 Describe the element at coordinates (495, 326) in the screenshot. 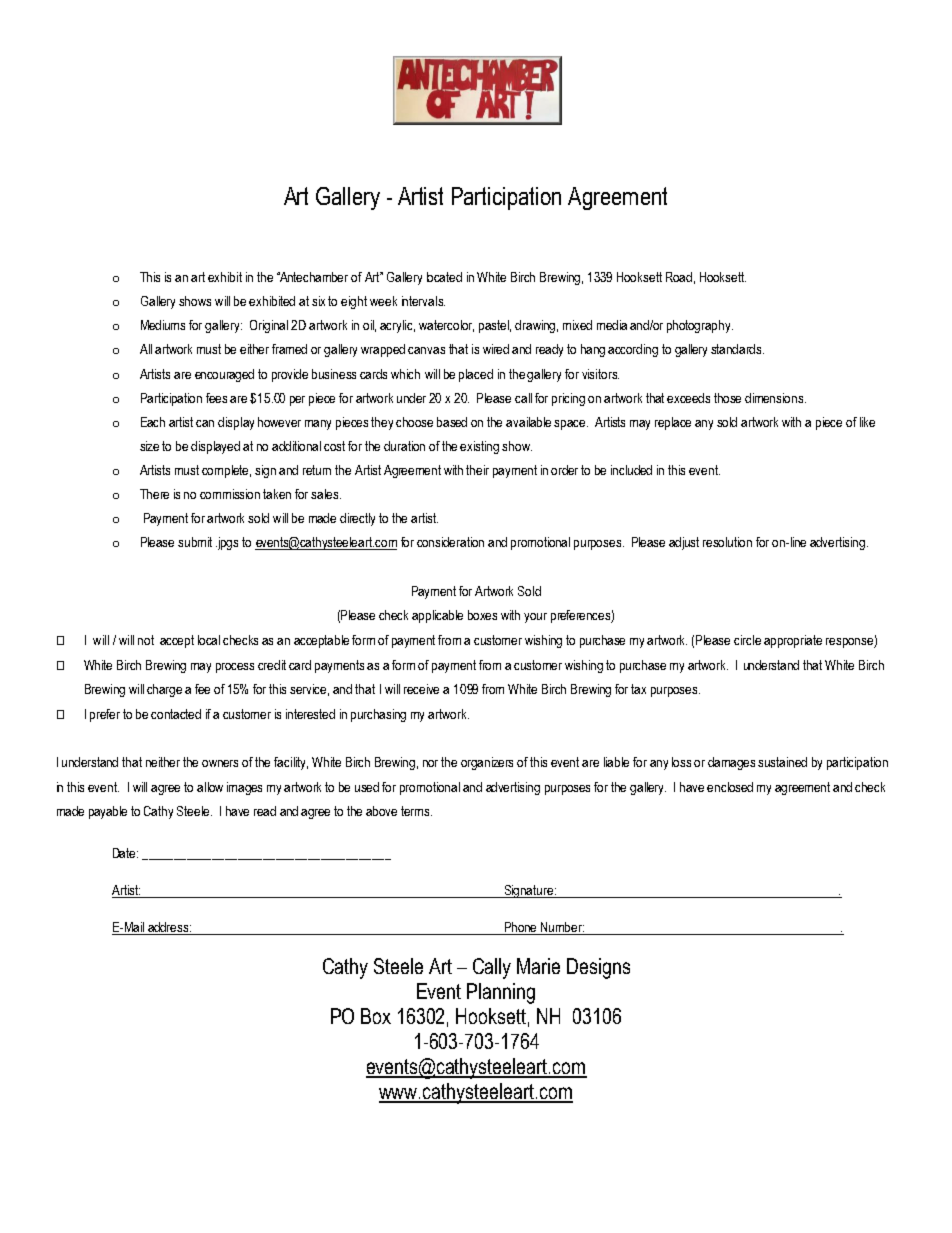

I see `pastel` at that location.
